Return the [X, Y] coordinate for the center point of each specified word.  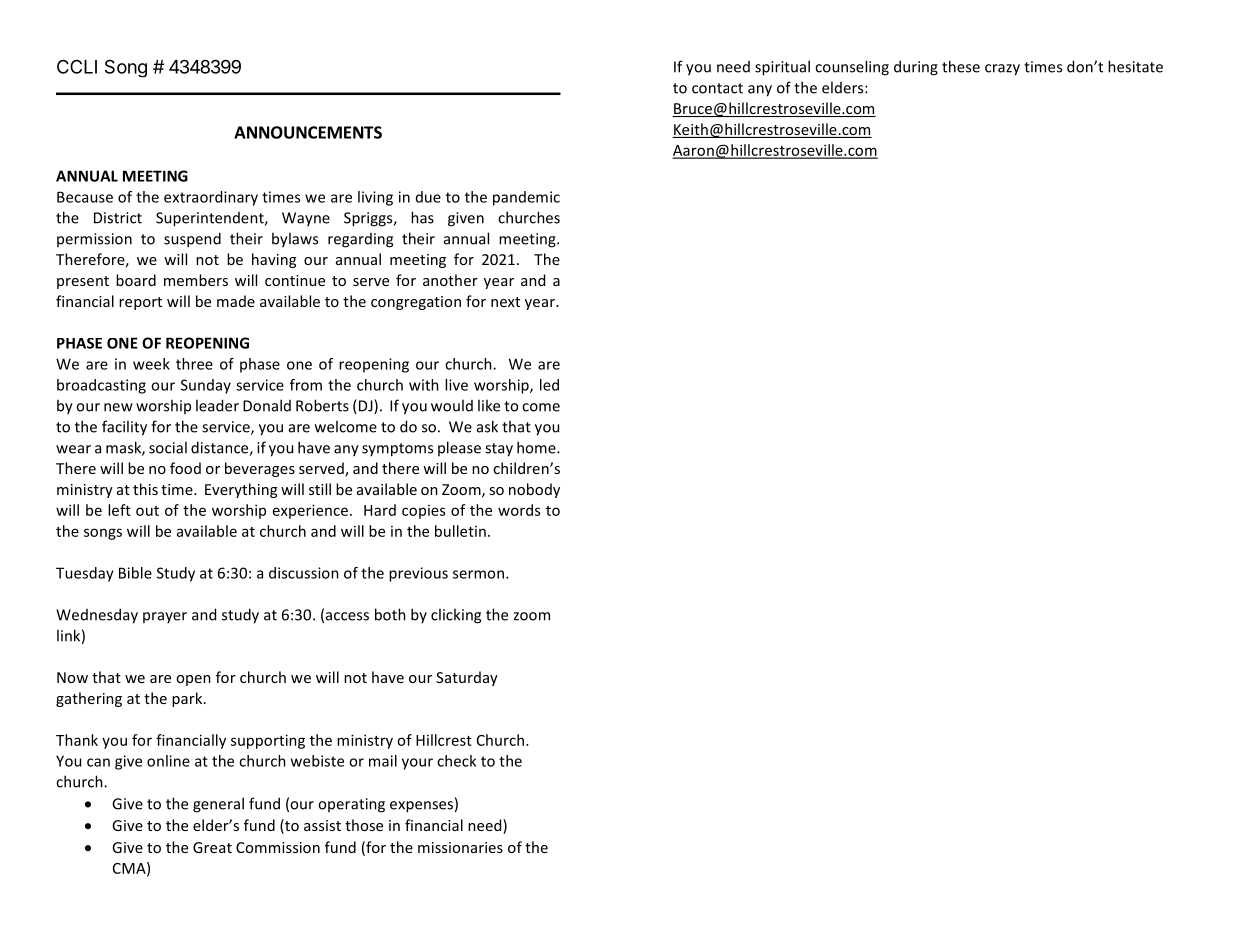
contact [717, 88]
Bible [135, 573]
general [218, 805]
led [549, 385]
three [194, 364]
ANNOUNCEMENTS [308, 132]
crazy [1002, 70]
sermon [478, 574]
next [505, 302]
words [519, 510]
